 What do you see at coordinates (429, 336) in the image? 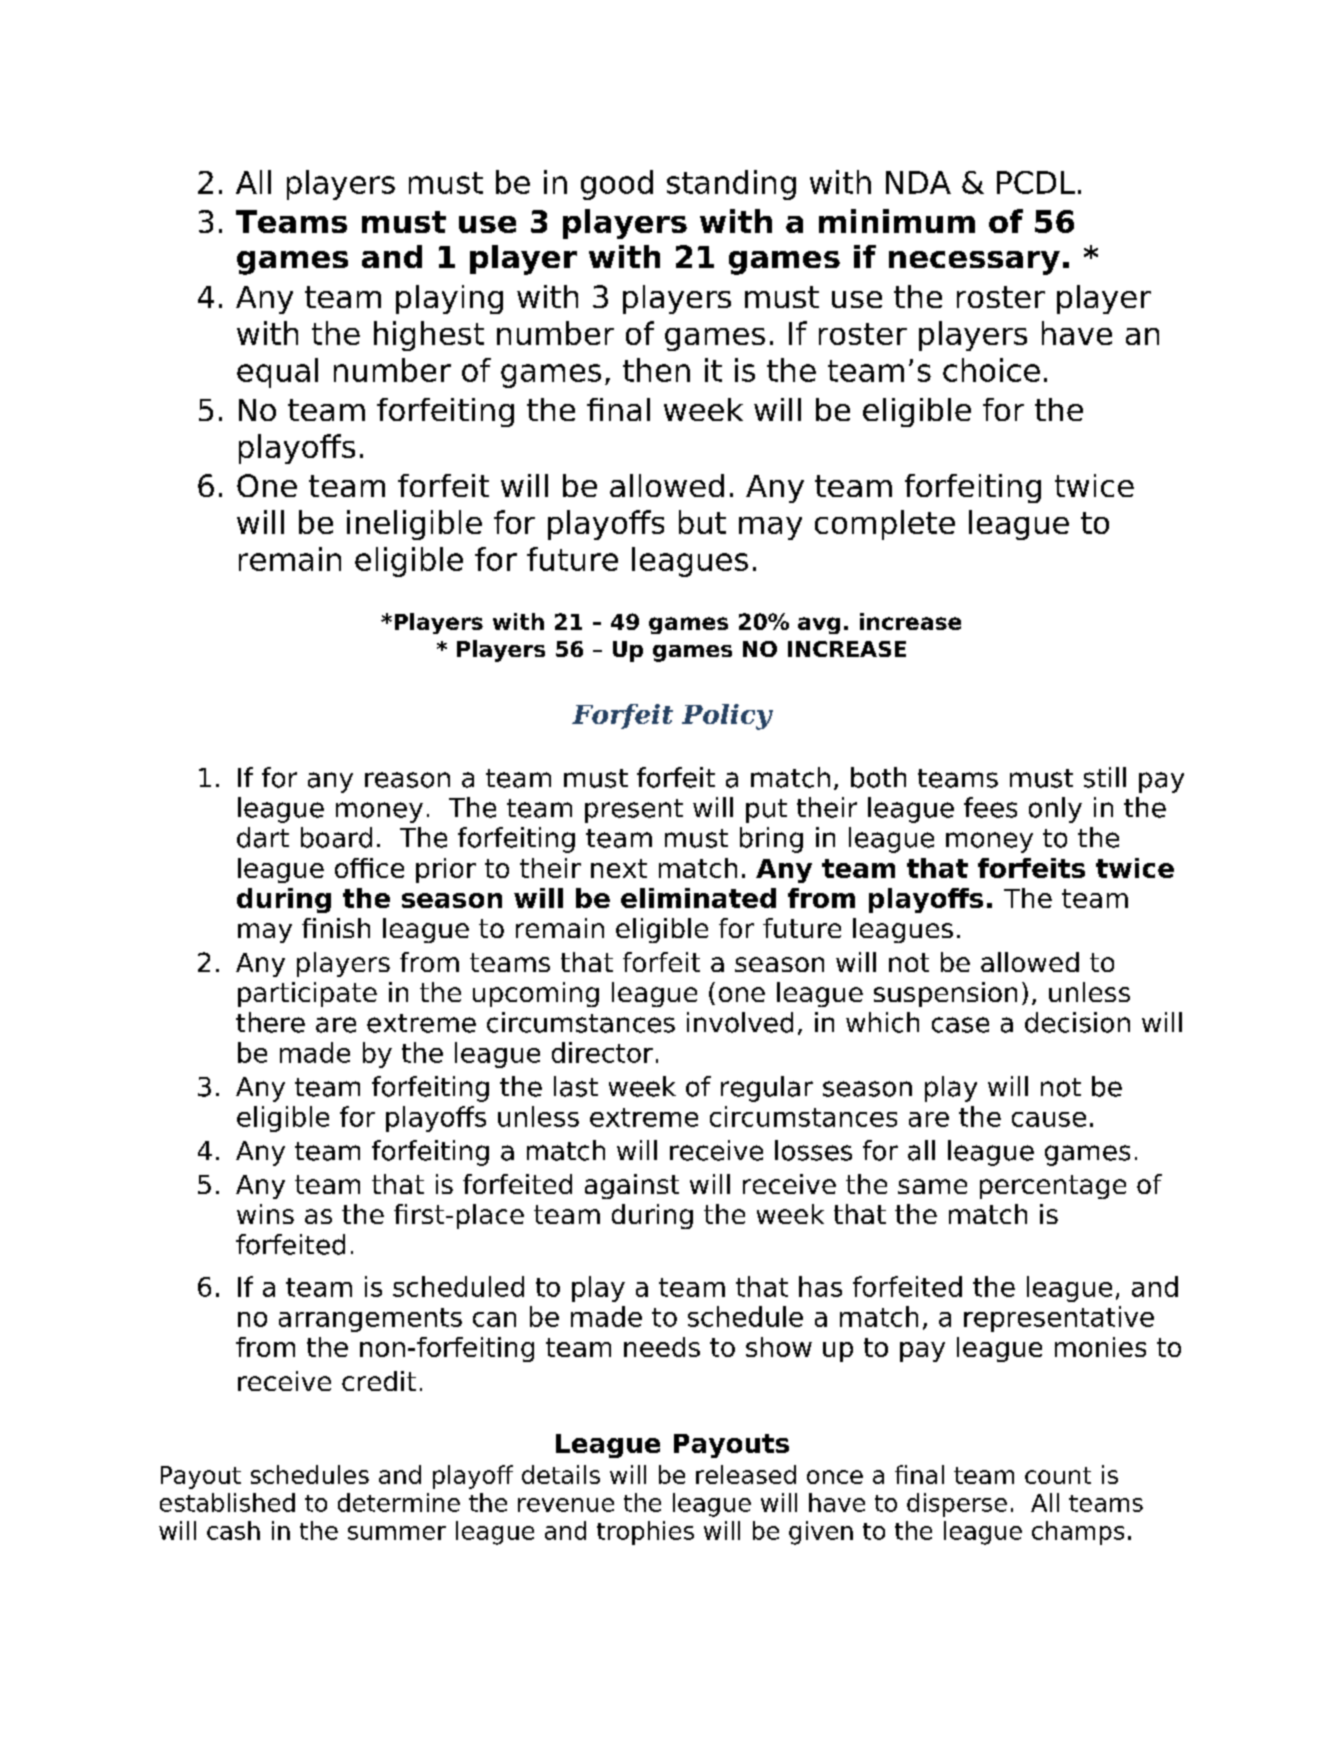
I see `highest` at bounding box center [429, 336].
